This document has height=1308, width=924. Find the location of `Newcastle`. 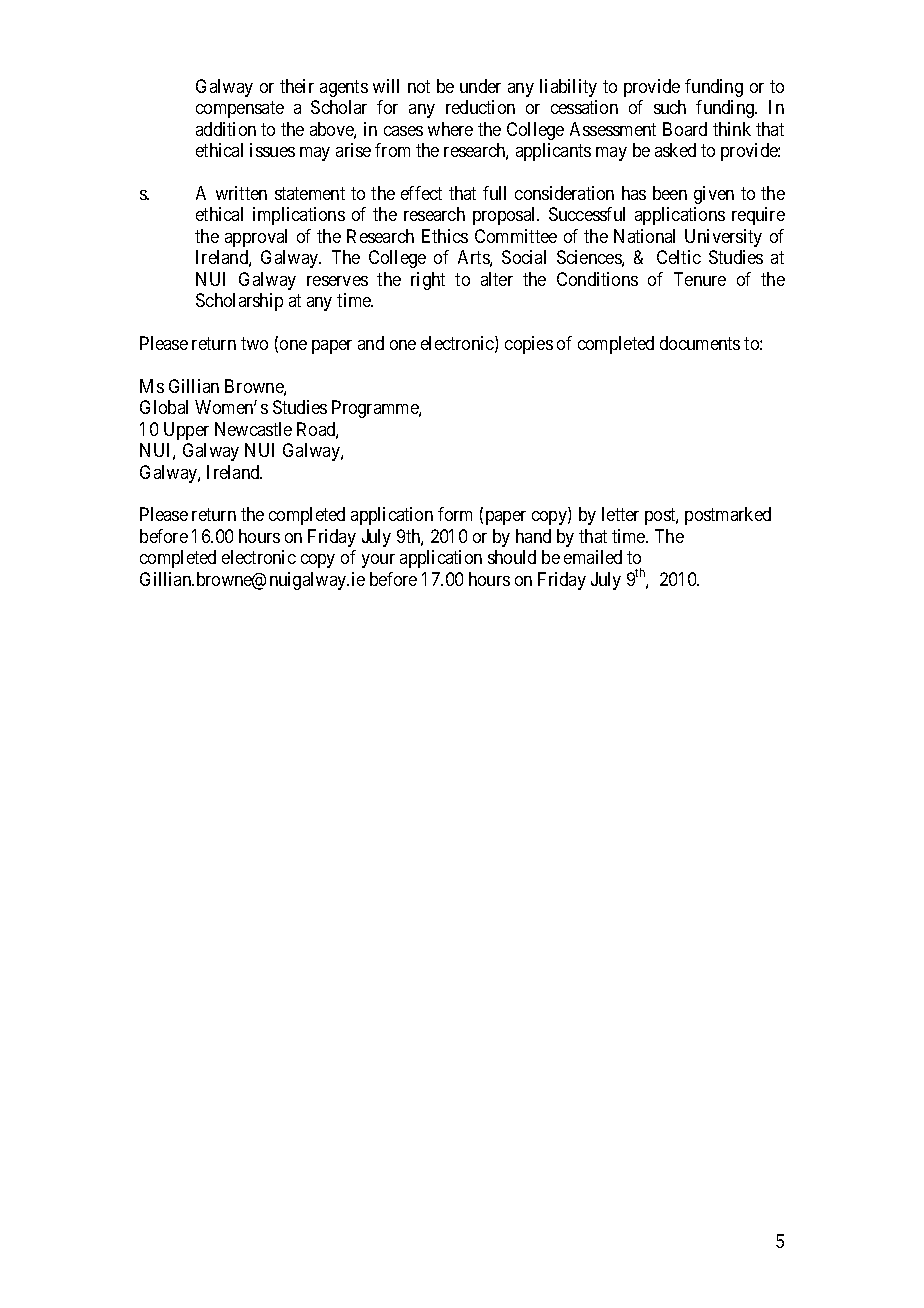

Newcastle is located at coordinates (253, 429).
